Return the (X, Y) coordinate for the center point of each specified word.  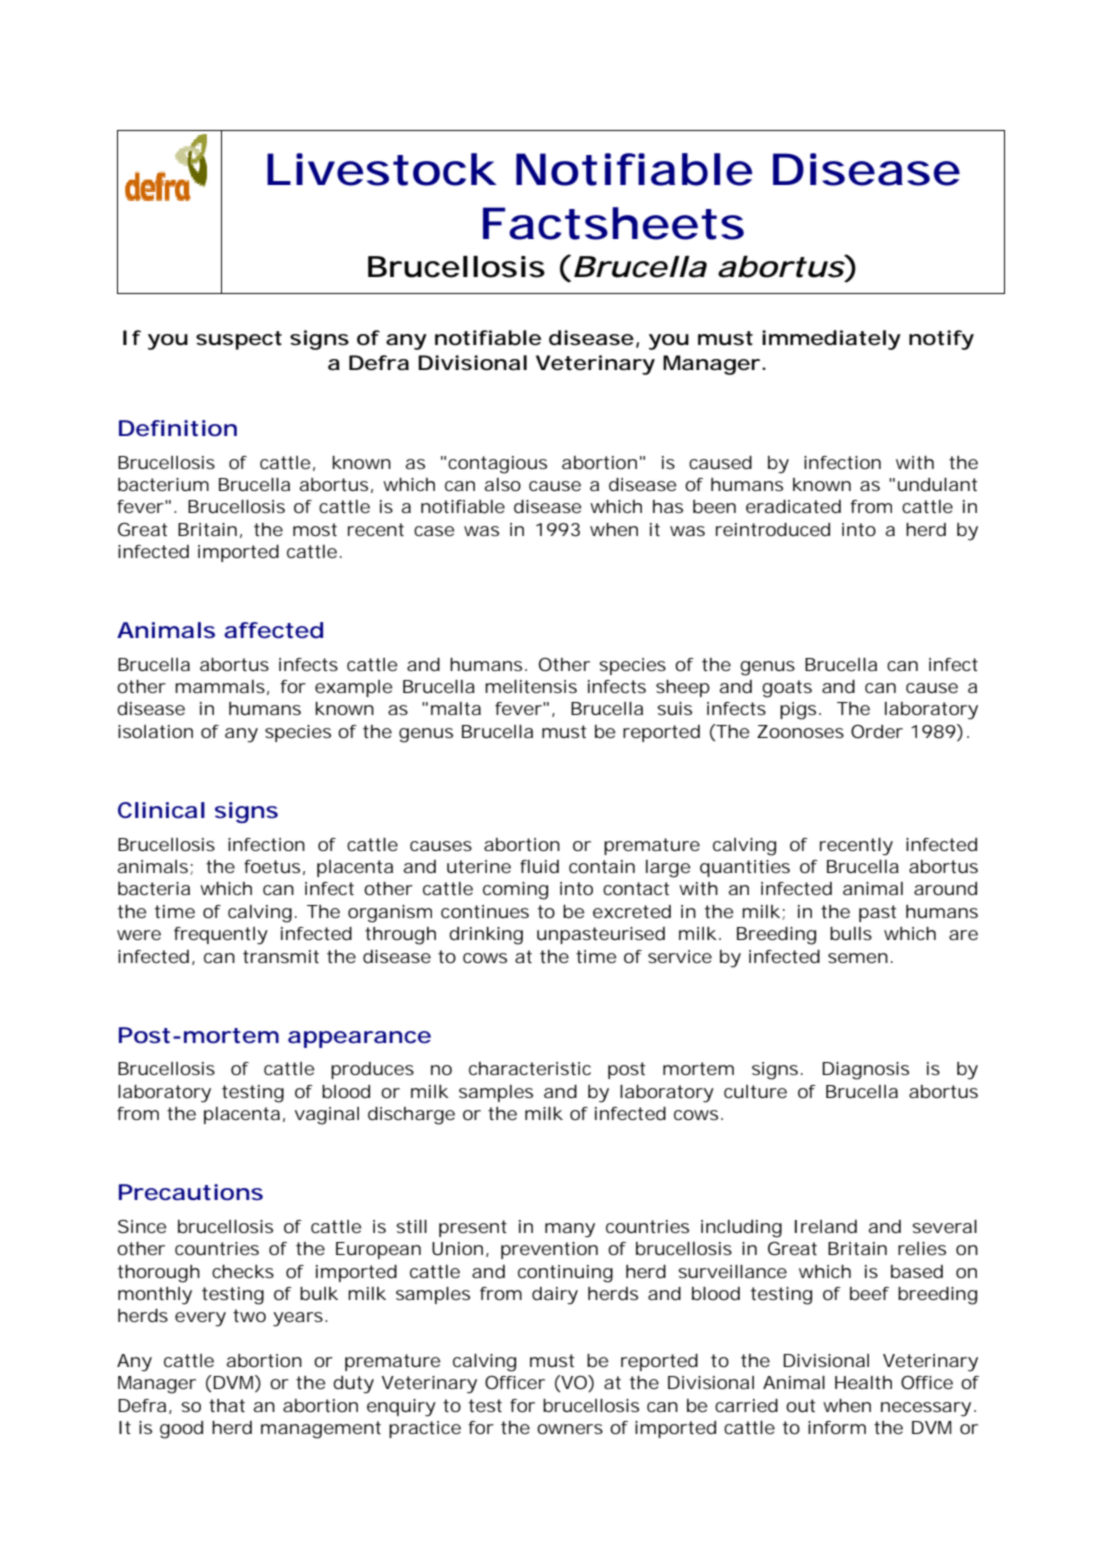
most (315, 529)
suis (674, 708)
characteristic (530, 1068)
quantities (745, 868)
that (227, 1405)
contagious (497, 465)
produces (372, 1070)
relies (922, 1248)
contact (636, 888)
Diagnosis (865, 1071)
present (473, 1228)
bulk (319, 1293)
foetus (272, 866)
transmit (281, 956)
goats (787, 689)
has (668, 506)
